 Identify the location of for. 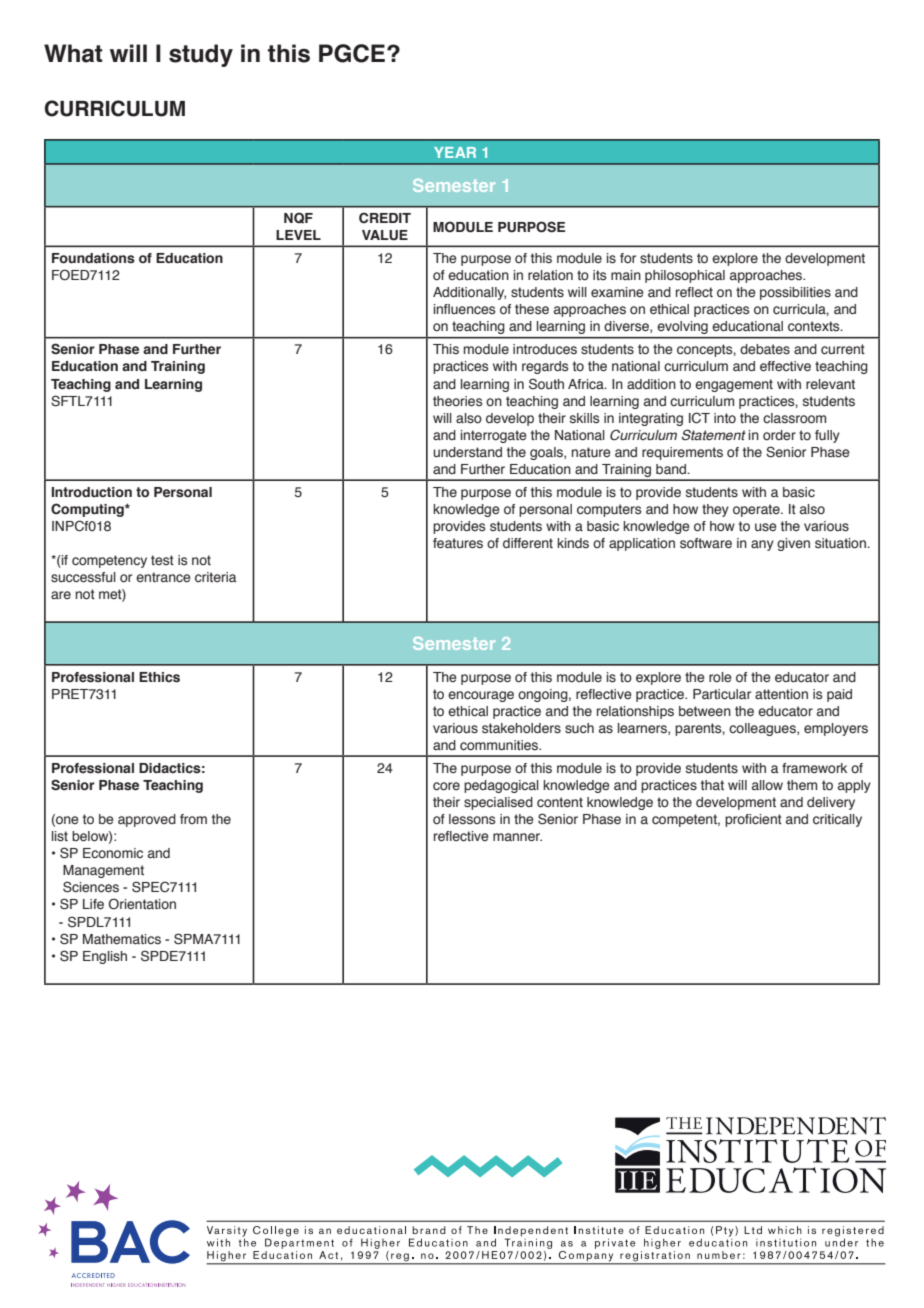
(628, 258).
